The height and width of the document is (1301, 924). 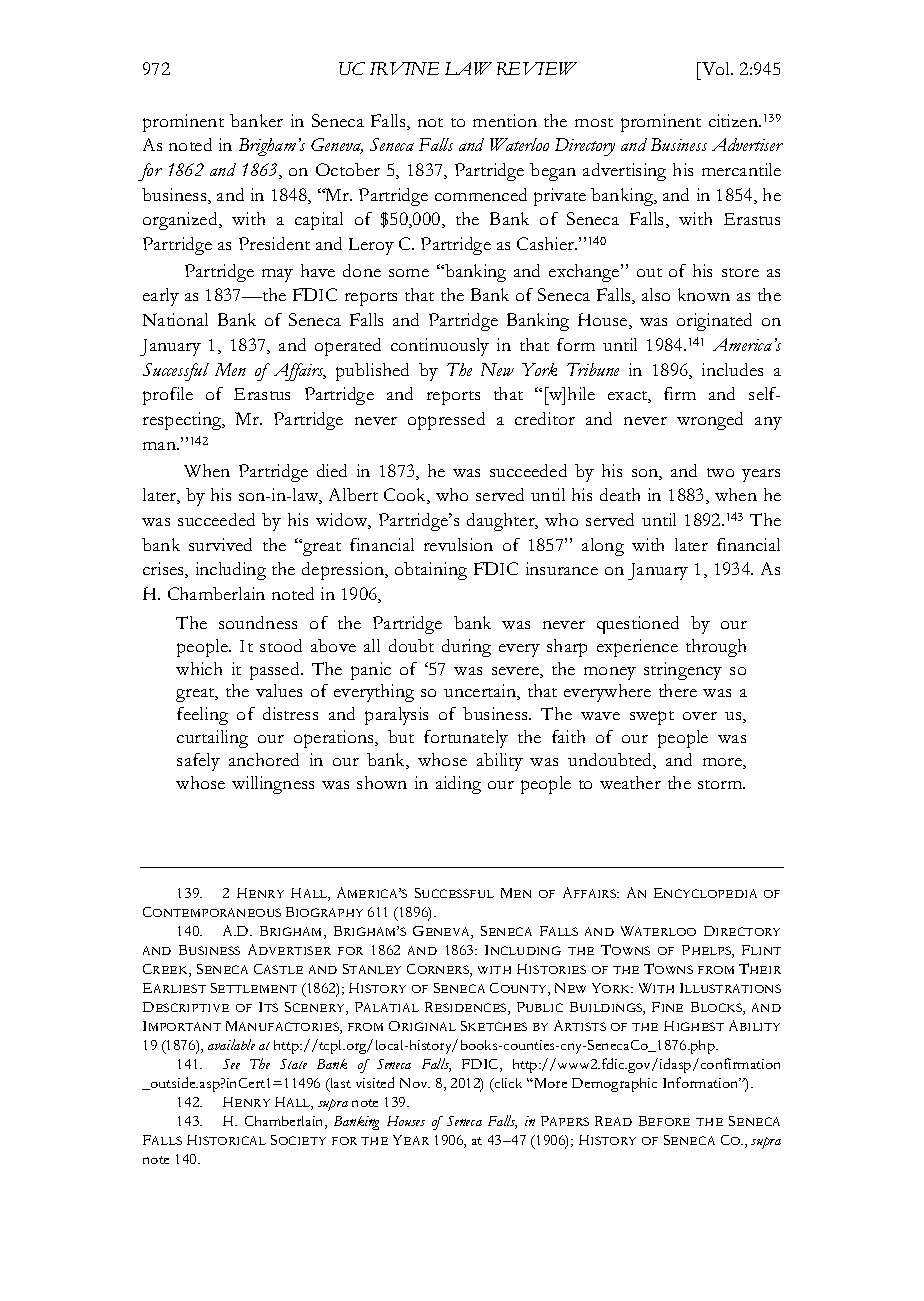 What do you see at coordinates (716, 68) in the document?
I see `Vol` at bounding box center [716, 68].
